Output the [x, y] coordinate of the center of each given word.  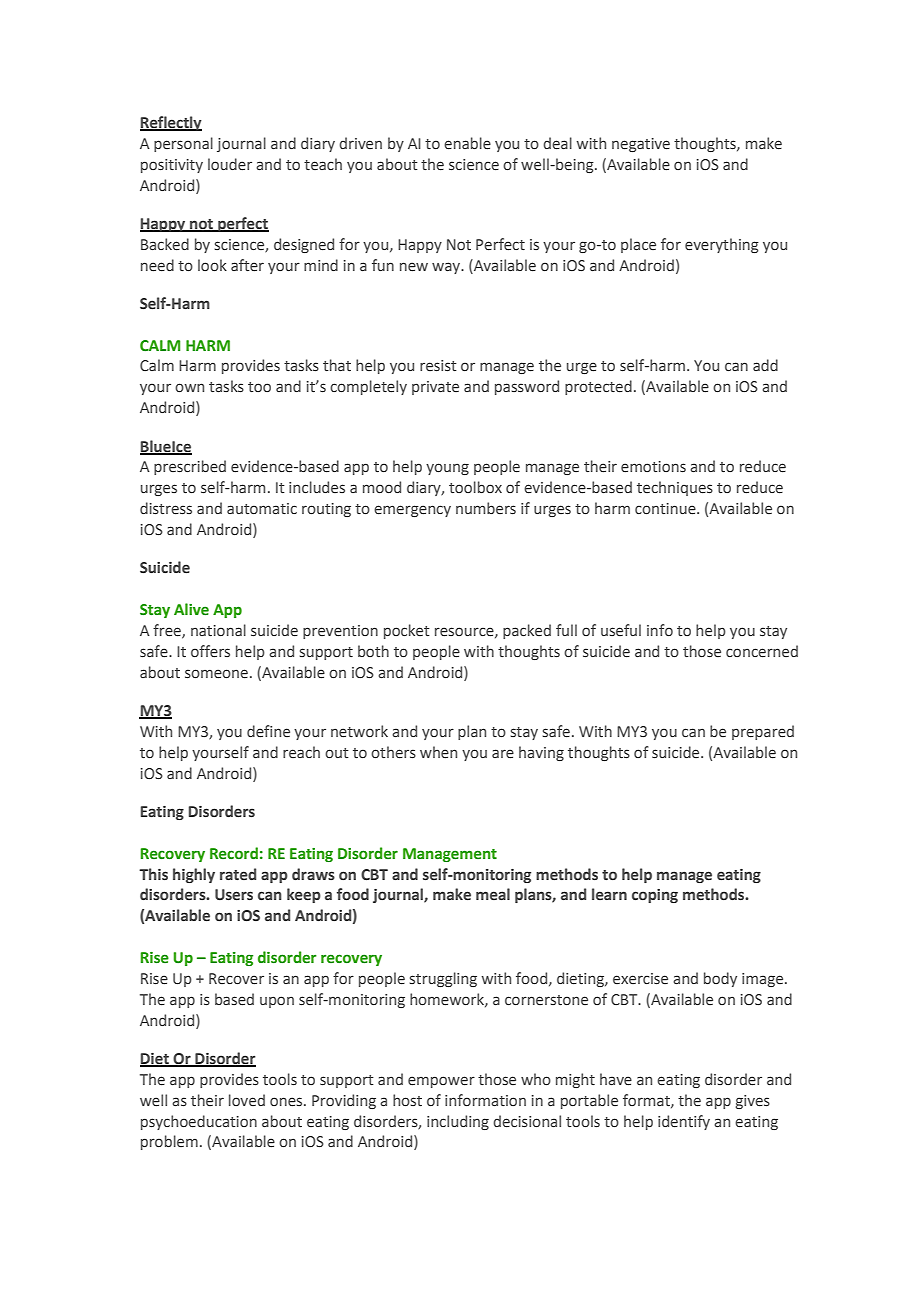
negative [641, 145]
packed [527, 631]
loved [247, 1100]
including [458, 1122]
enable [467, 143]
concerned [762, 651]
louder [230, 164]
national [218, 630]
